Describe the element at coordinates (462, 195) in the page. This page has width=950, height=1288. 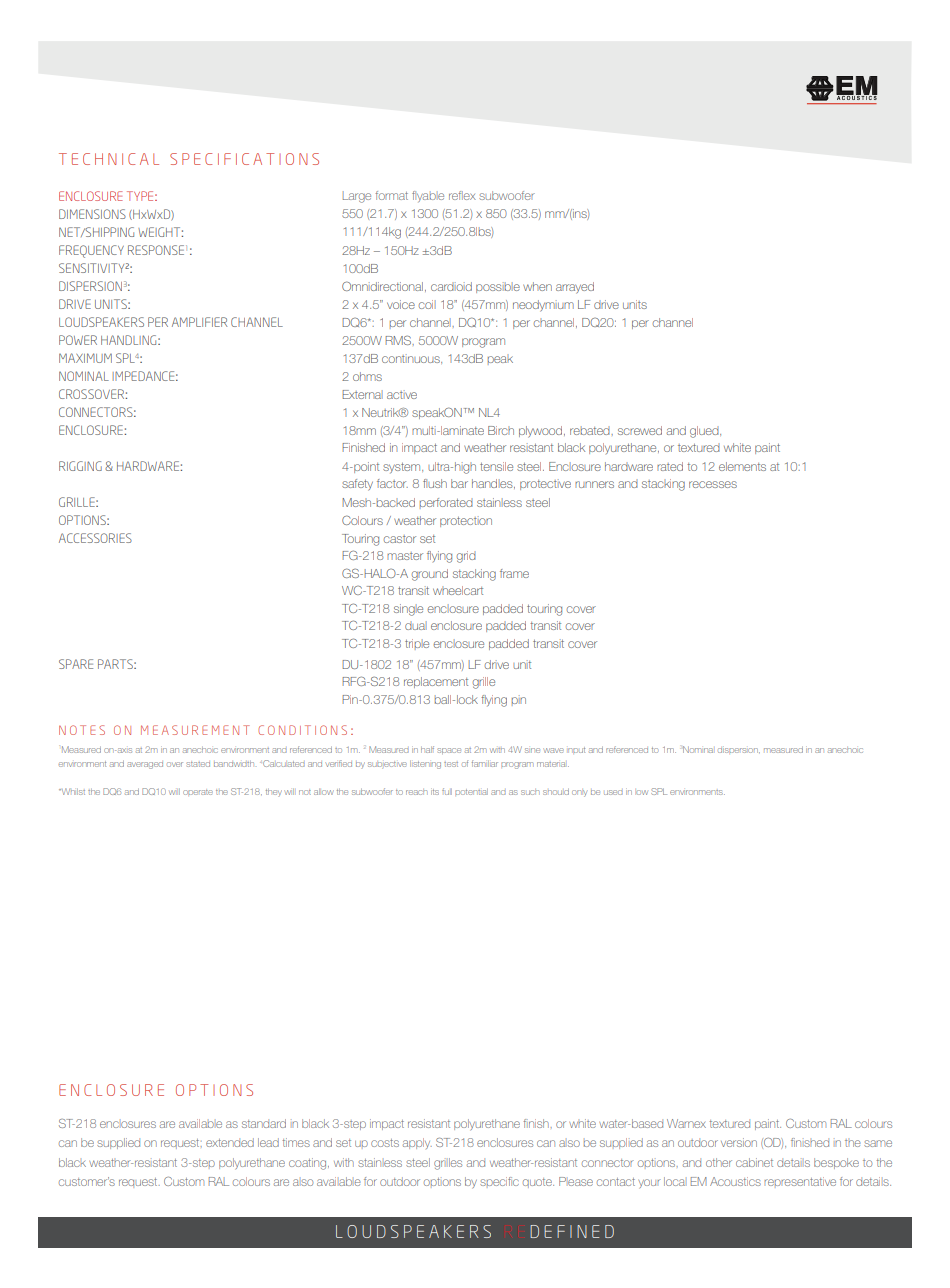
I see `reflex` at that location.
